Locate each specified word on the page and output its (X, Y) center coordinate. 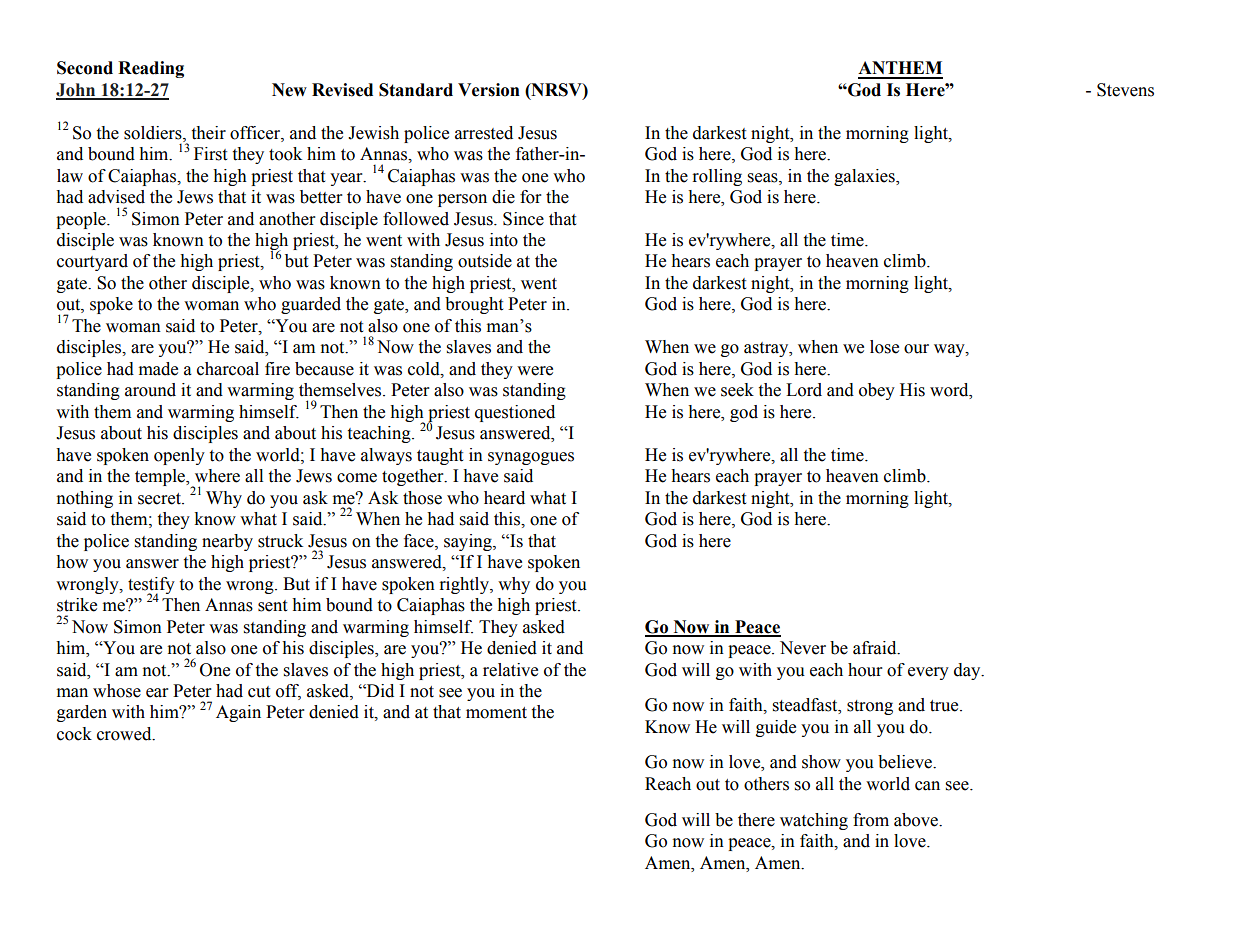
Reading (151, 69)
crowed (125, 734)
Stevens (1125, 90)
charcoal (228, 369)
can (927, 786)
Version (489, 90)
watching (814, 821)
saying (469, 542)
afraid (876, 648)
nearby (227, 542)
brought (474, 305)
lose (884, 347)
